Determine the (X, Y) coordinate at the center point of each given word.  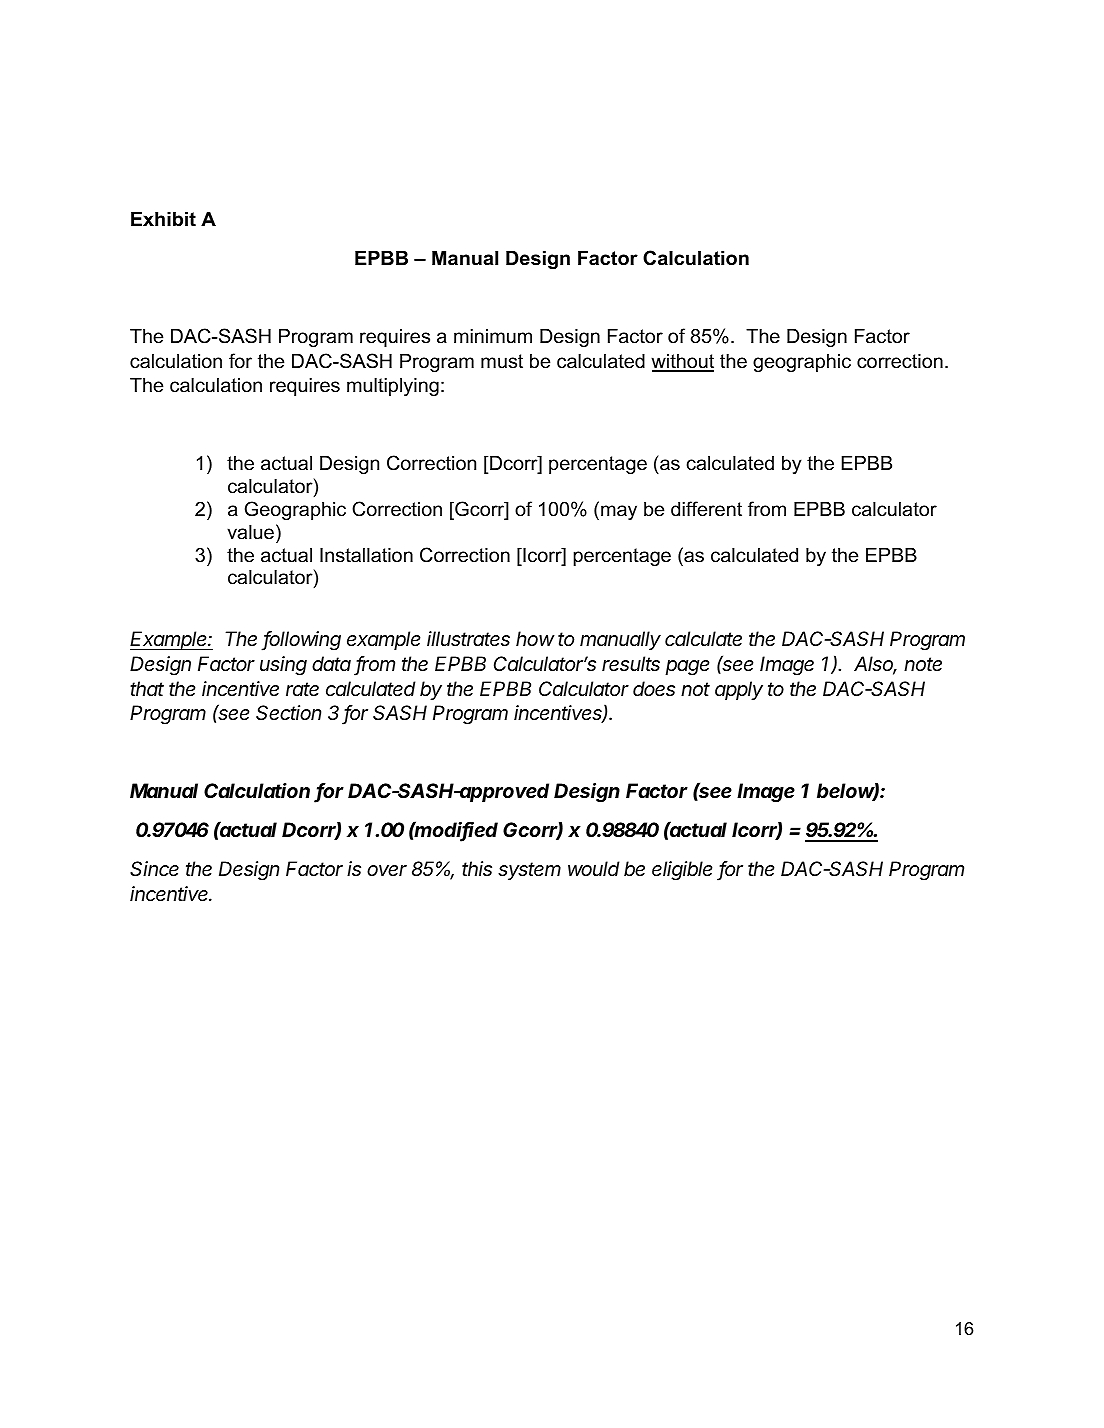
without (682, 362)
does (654, 689)
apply (739, 690)
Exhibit (163, 219)
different (706, 509)
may (619, 512)
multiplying (393, 387)
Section (288, 712)
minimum (493, 336)
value (250, 532)
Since (154, 869)
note (923, 664)
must (502, 361)
